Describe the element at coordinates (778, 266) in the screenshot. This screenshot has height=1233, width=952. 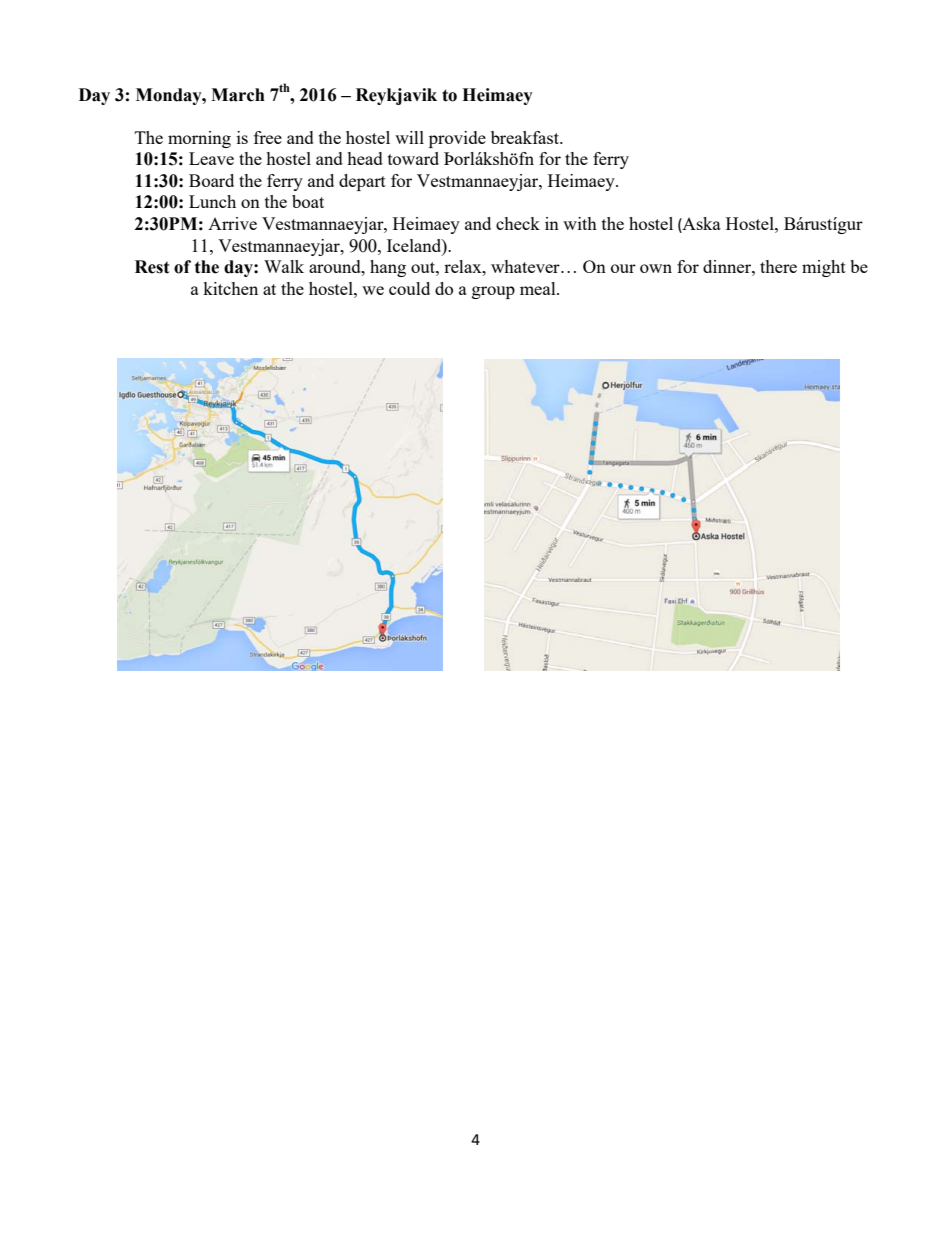
I see `there` at that location.
